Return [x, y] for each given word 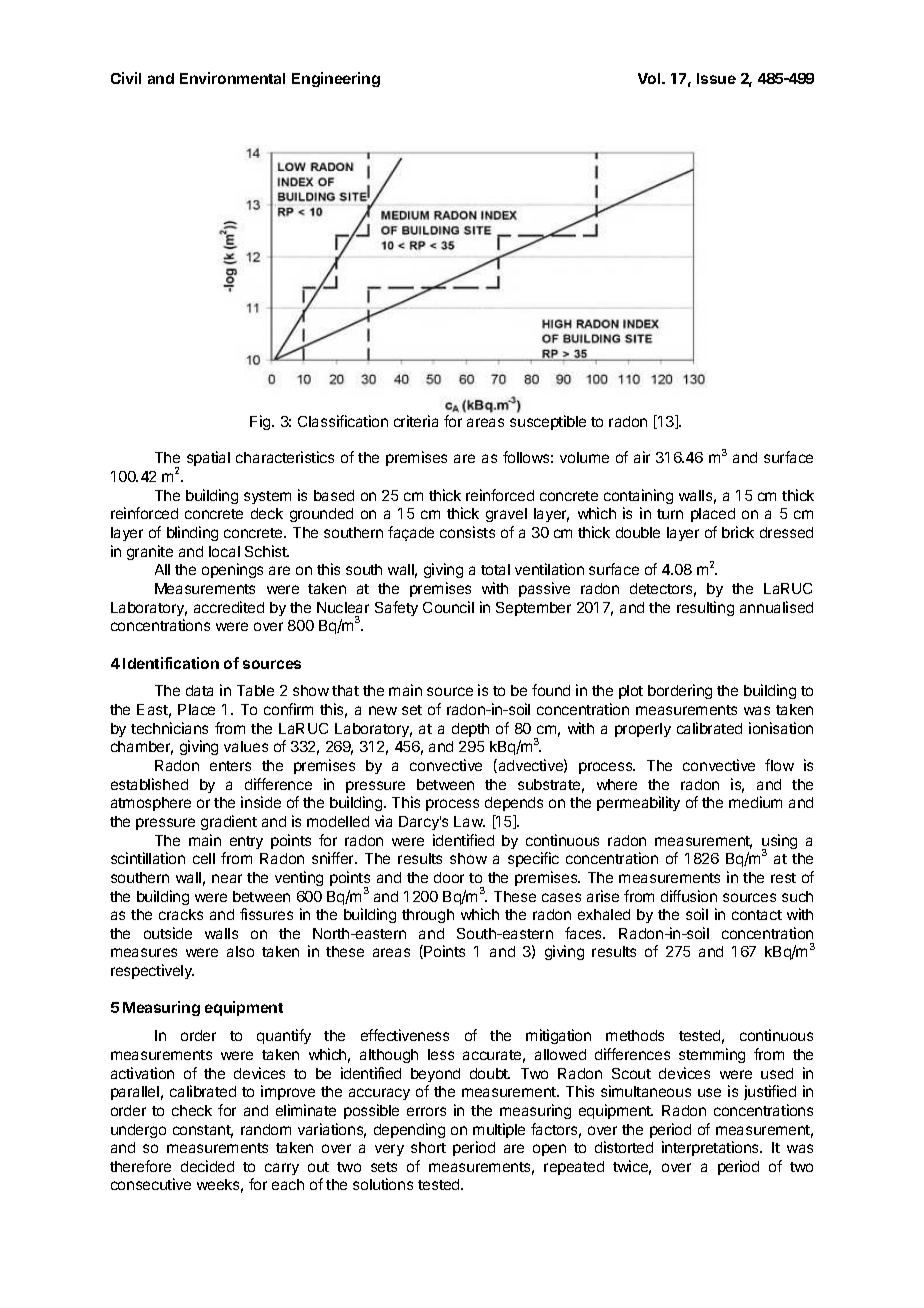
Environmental [232, 78]
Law [469, 821]
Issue [716, 78]
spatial [208, 458]
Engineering [336, 79]
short [428, 1147]
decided [207, 1166]
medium [755, 802]
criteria [416, 421]
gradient [229, 822]
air [642, 457]
